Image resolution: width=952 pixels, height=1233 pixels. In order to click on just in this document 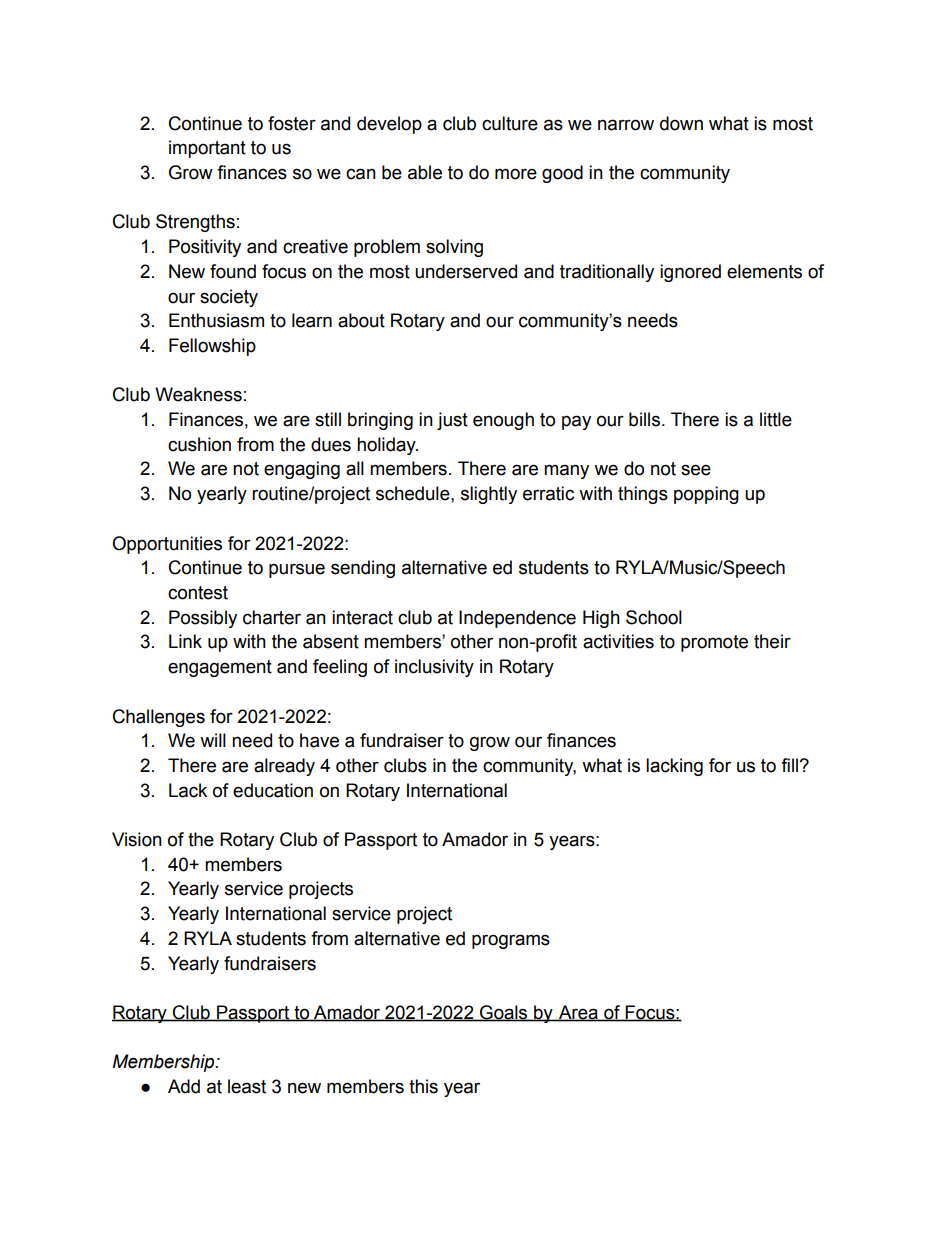, I will do `click(452, 421)`.
